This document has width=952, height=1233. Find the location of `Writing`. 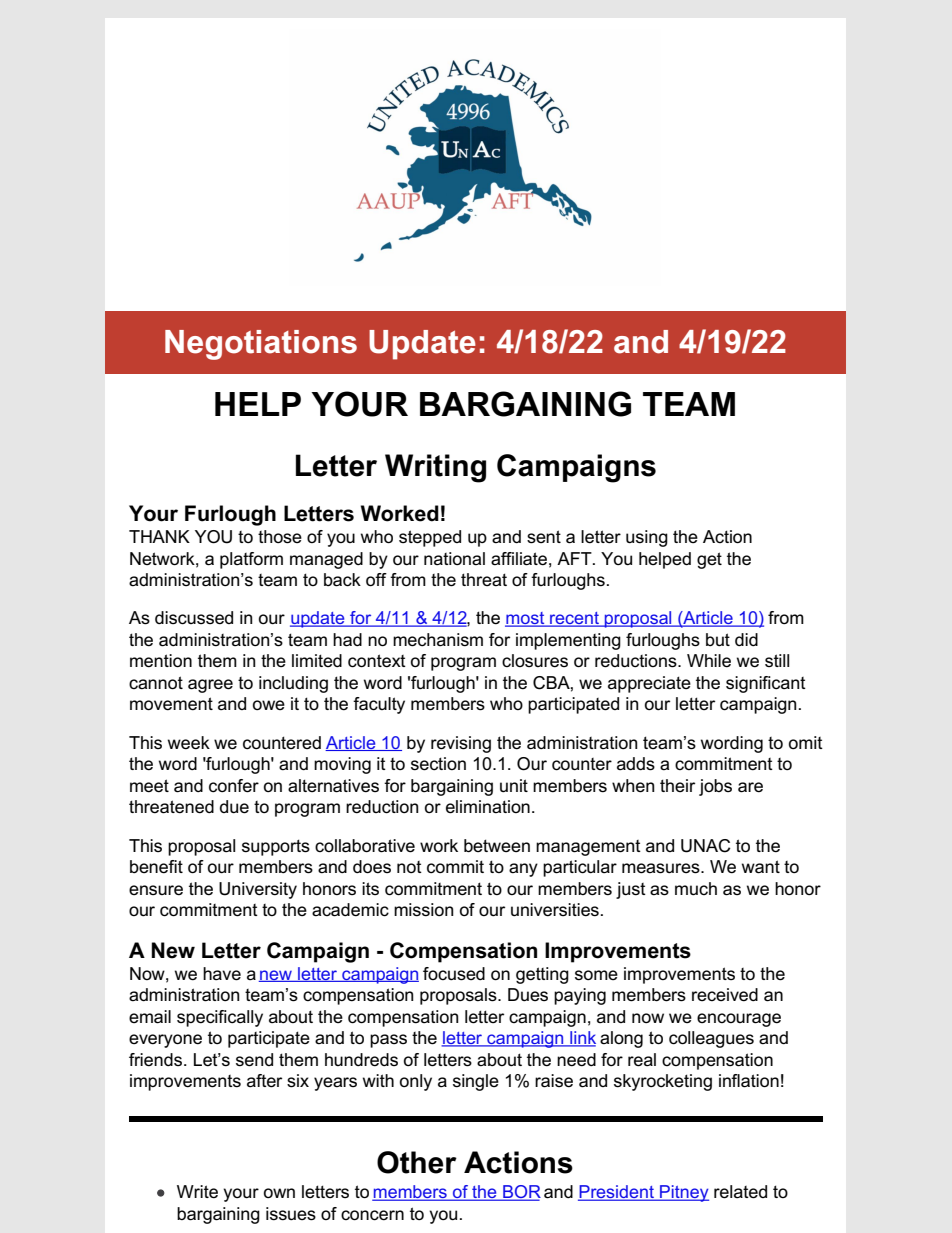

Writing is located at coordinates (435, 468).
